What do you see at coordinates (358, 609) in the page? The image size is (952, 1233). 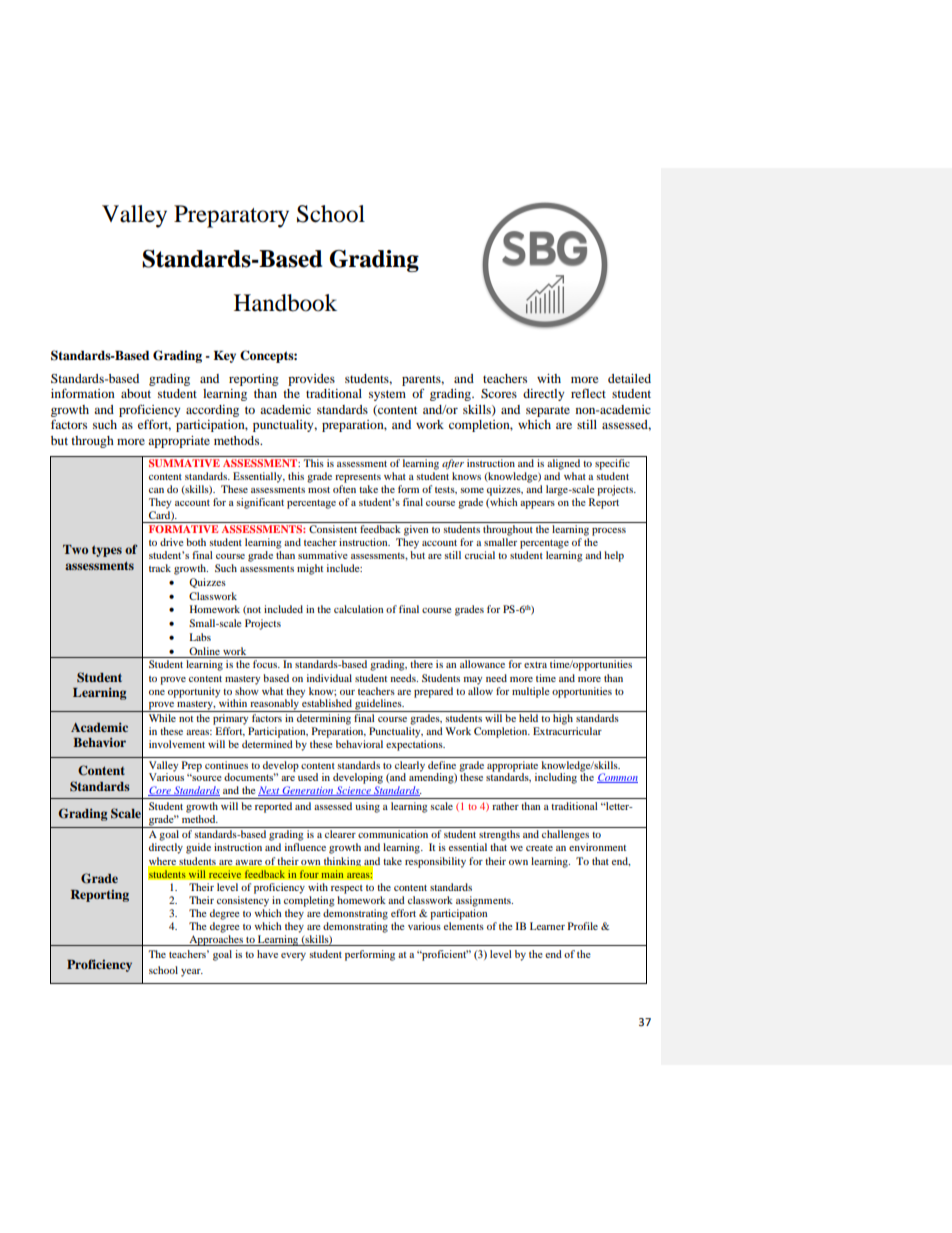 I see `calculation` at bounding box center [358, 609].
